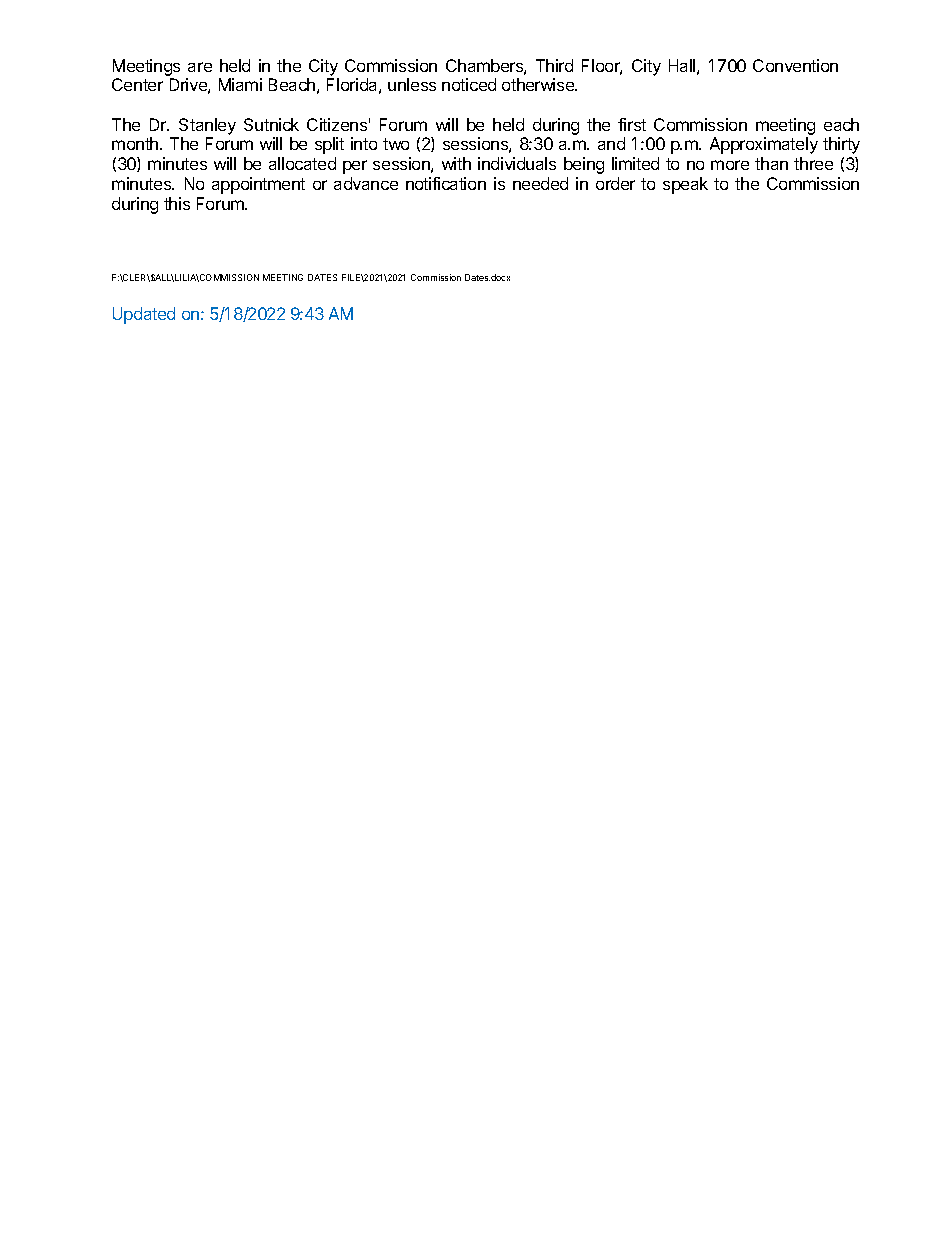  What do you see at coordinates (200, 67) in the screenshot?
I see `are` at bounding box center [200, 67].
